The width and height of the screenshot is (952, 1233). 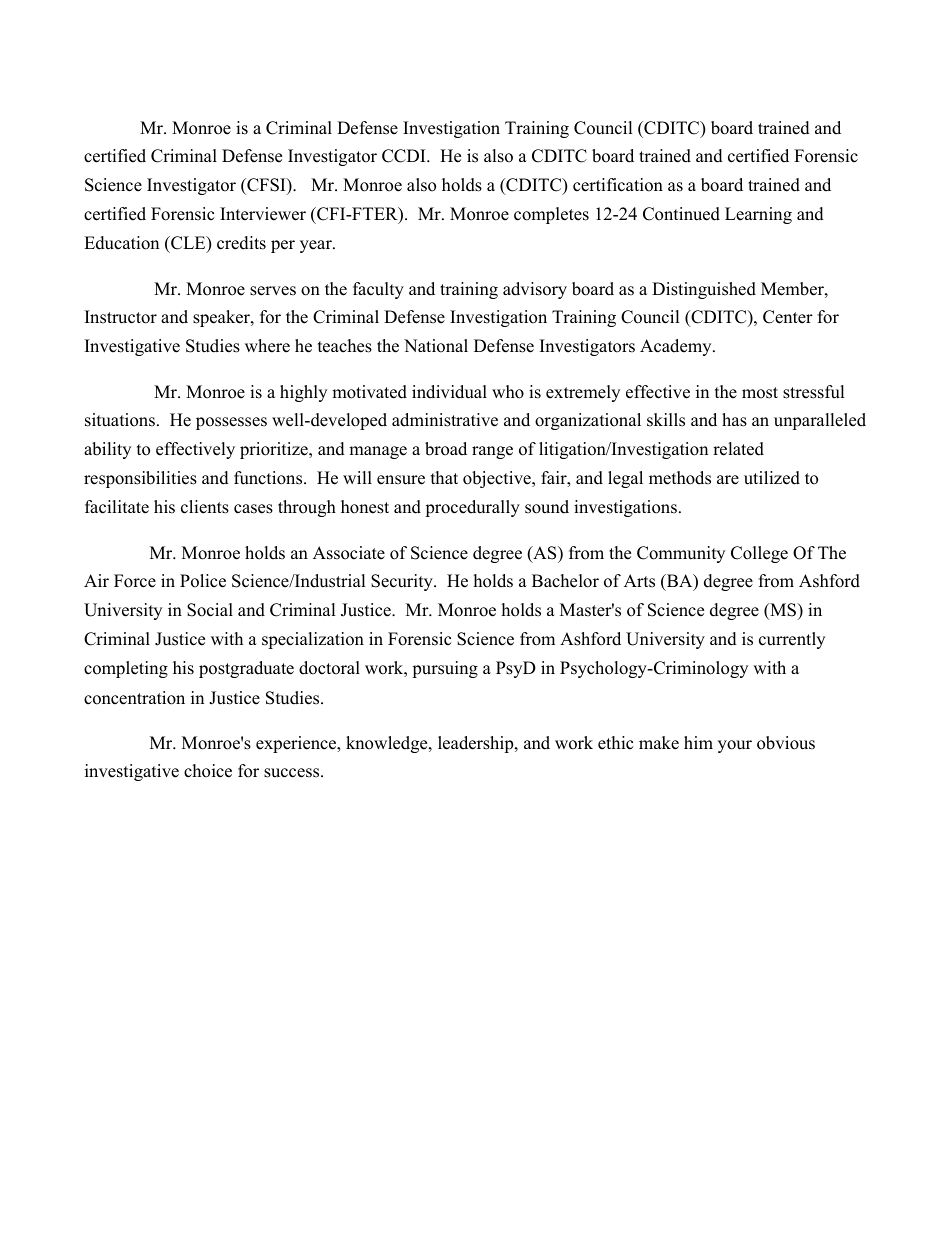 I want to click on responsibilities, so click(x=140, y=479).
